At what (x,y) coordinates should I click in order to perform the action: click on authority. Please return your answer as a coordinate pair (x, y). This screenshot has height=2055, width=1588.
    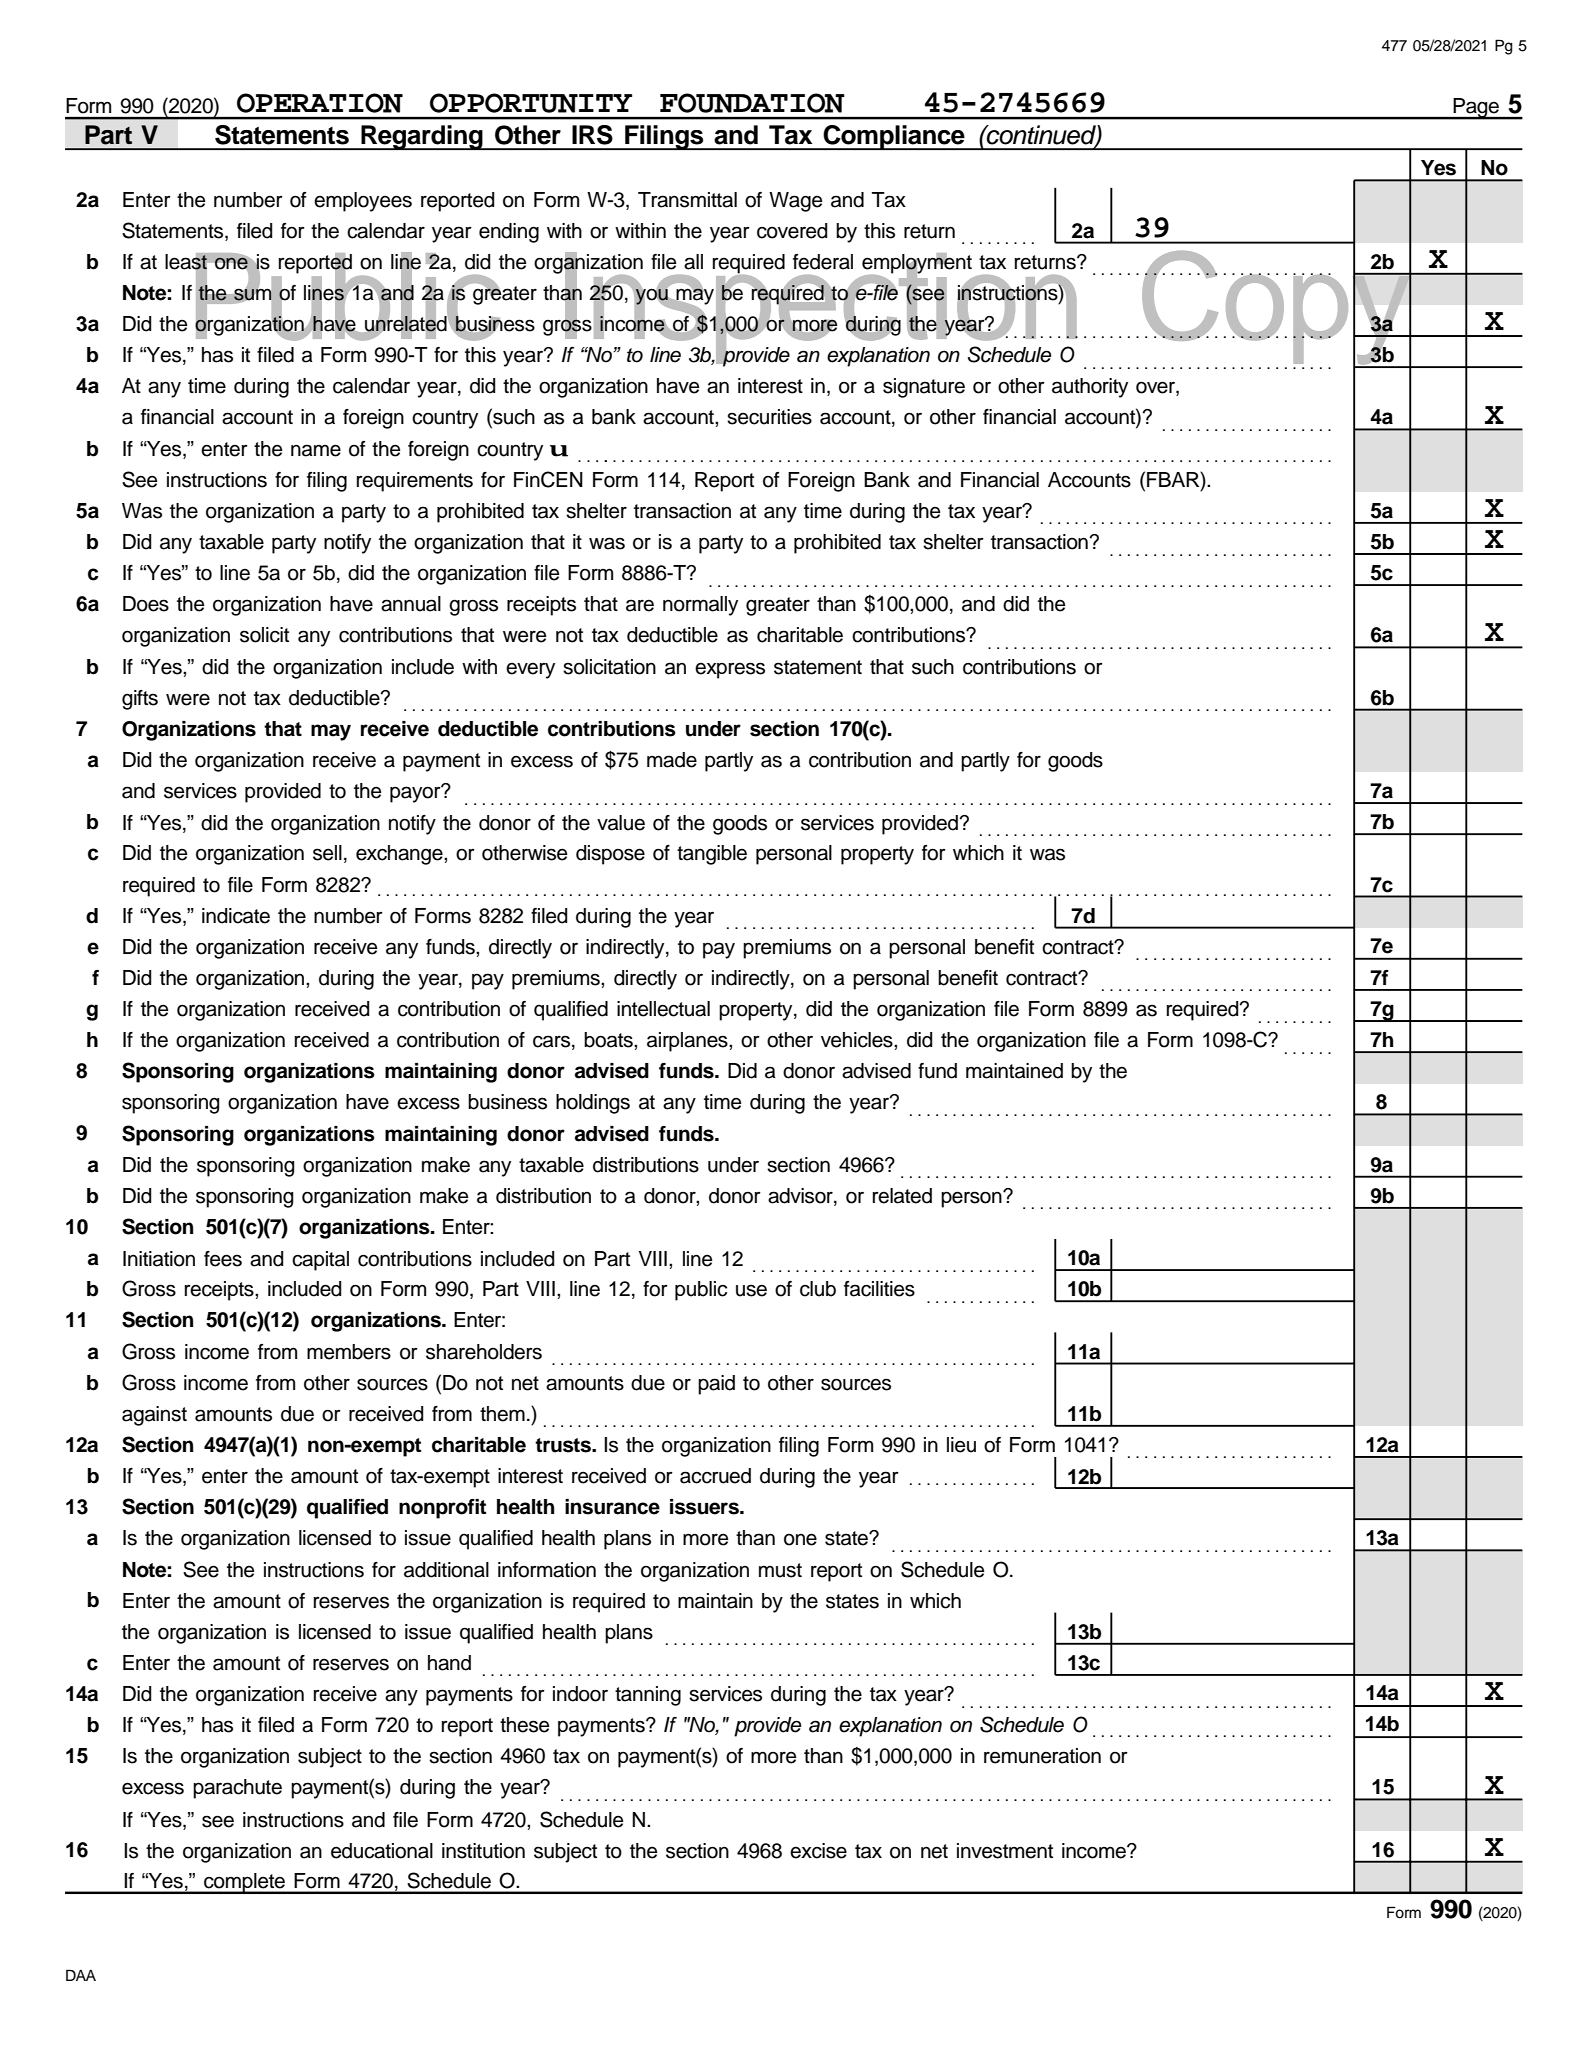
    Looking at the image, I should click on (1090, 388).
